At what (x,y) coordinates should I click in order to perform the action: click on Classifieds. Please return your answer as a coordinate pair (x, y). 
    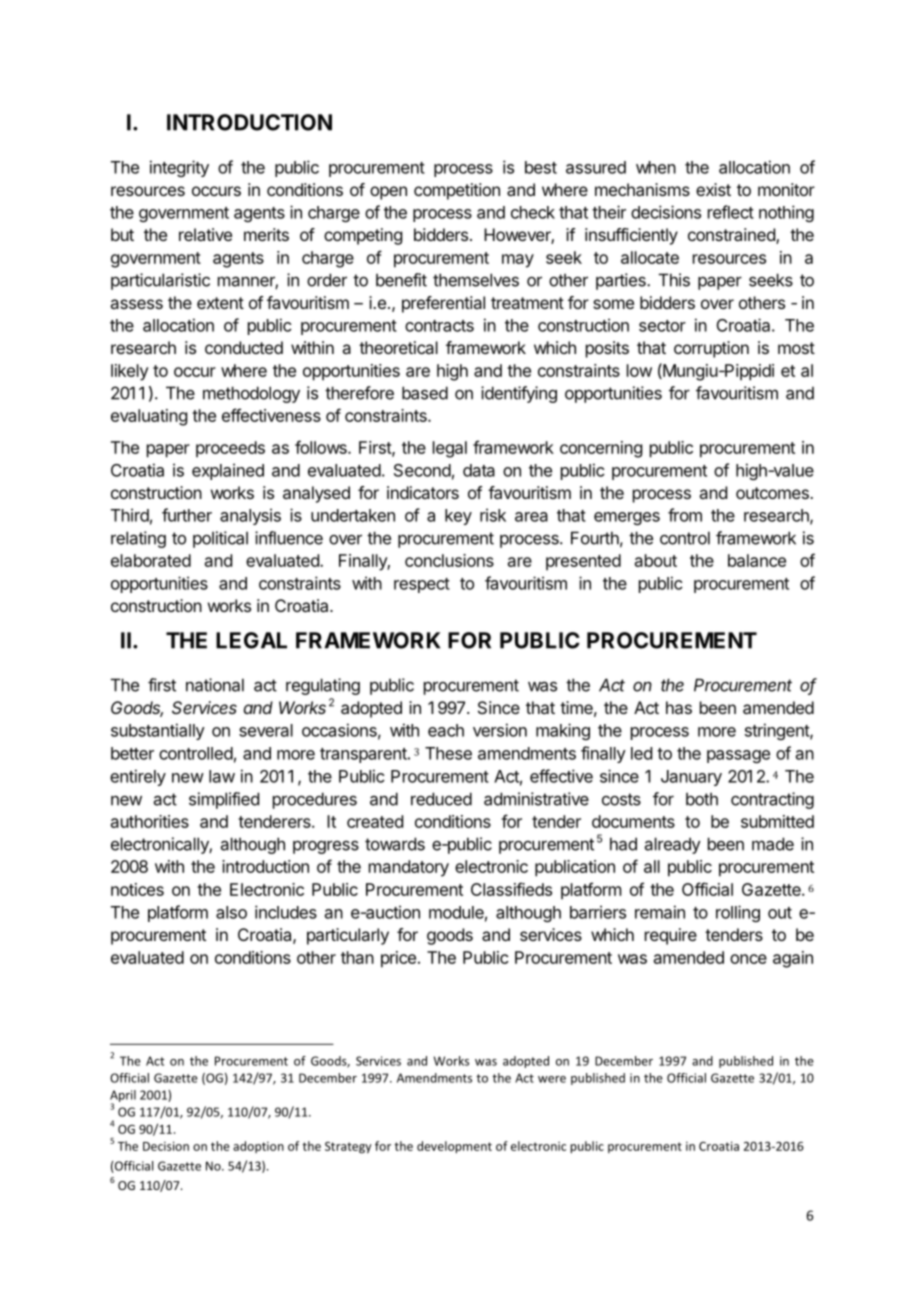
    Looking at the image, I should click on (511, 889).
